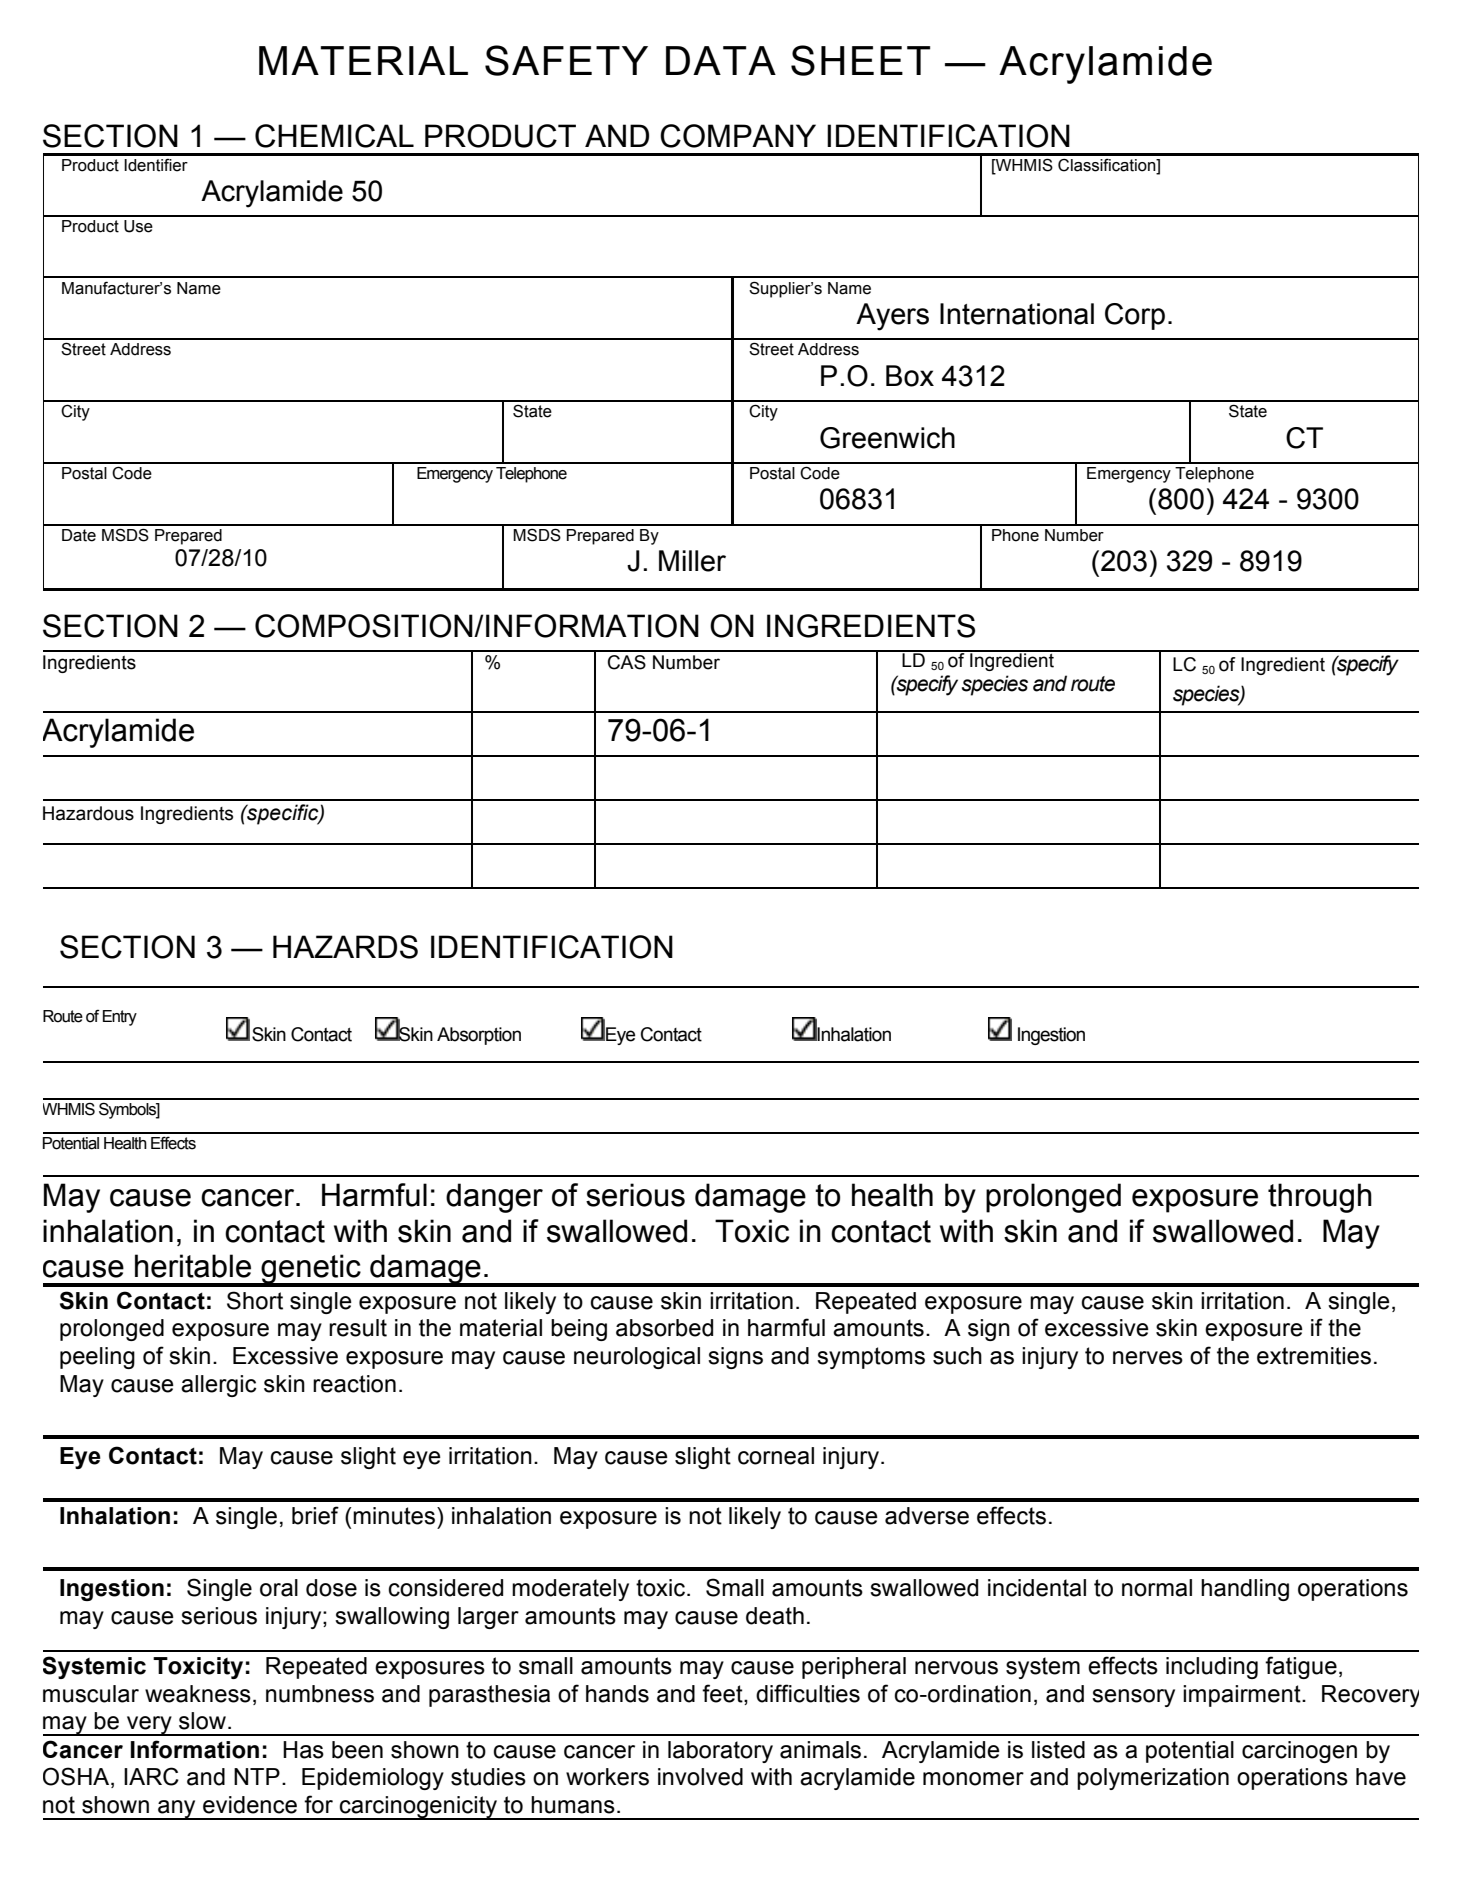 This screenshot has height=1892, width=1462. What do you see at coordinates (345, 947) in the screenshot?
I see `HAZARDS` at bounding box center [345, 947].
